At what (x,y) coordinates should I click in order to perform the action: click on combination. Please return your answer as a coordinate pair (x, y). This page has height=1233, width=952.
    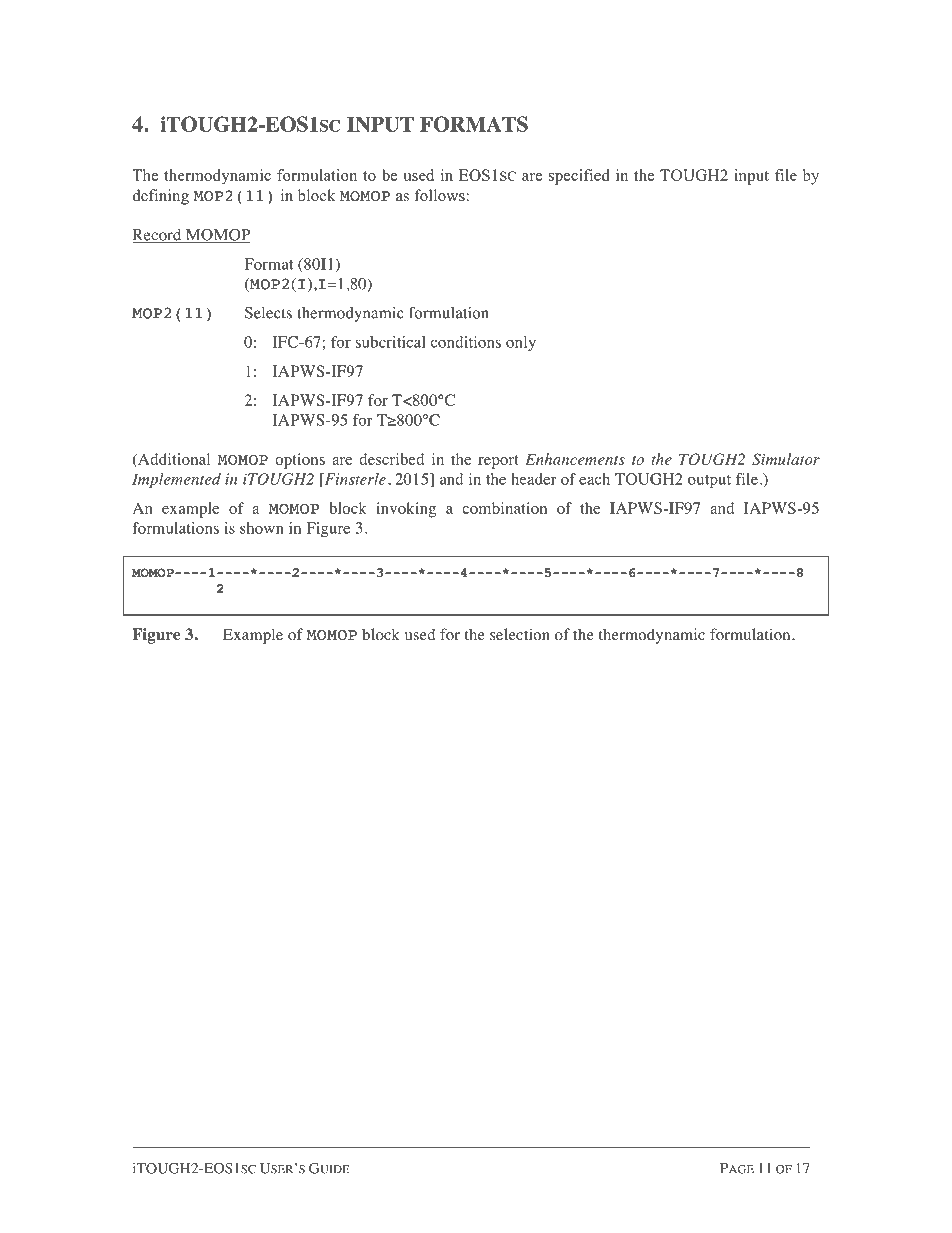
    Looking at the image, I should click on (504, 508).
